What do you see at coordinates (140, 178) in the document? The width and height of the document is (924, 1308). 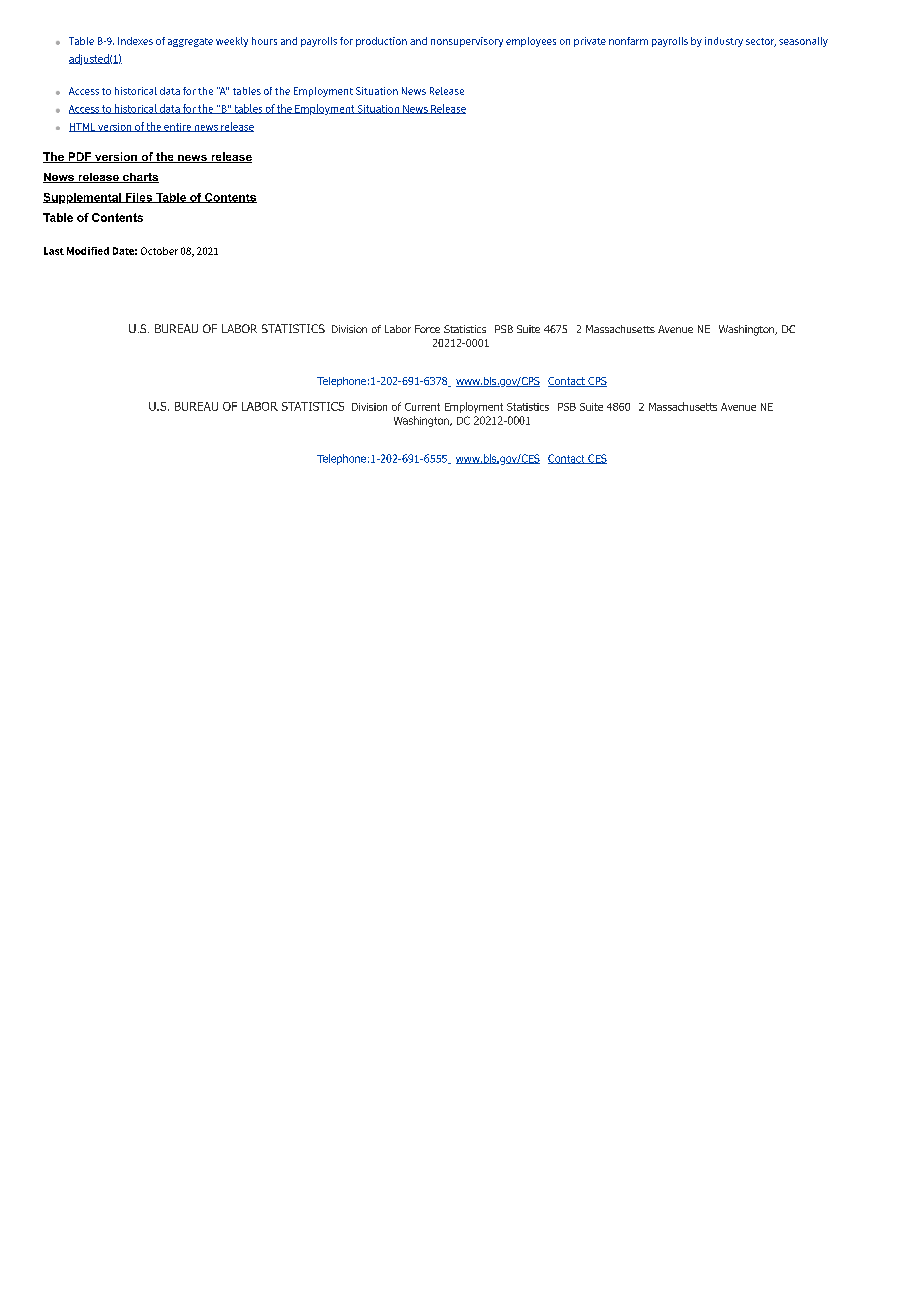 I see `charts` at bounding box center [140, 178].
